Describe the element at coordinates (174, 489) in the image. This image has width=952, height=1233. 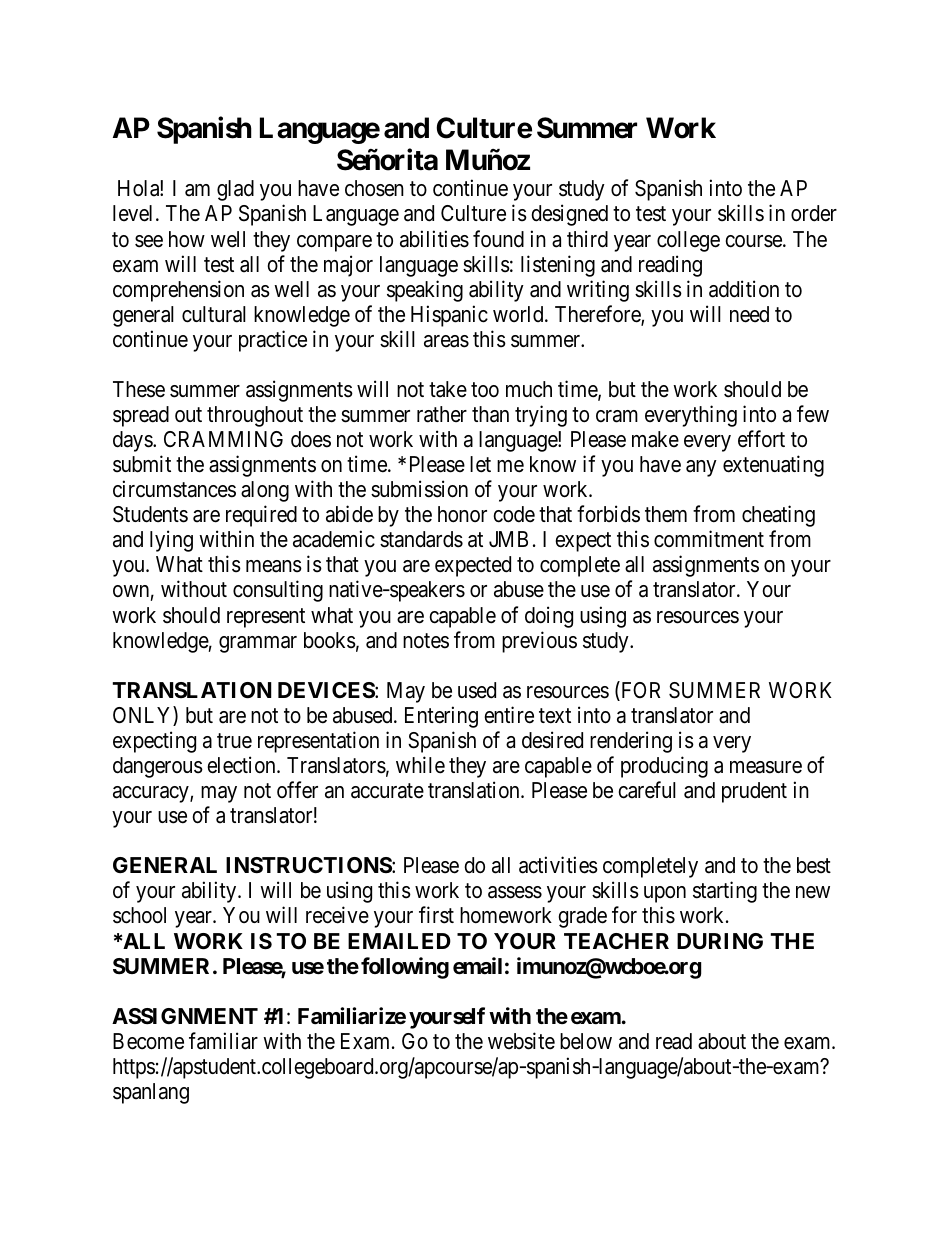
I see `circumstances` at that location.
